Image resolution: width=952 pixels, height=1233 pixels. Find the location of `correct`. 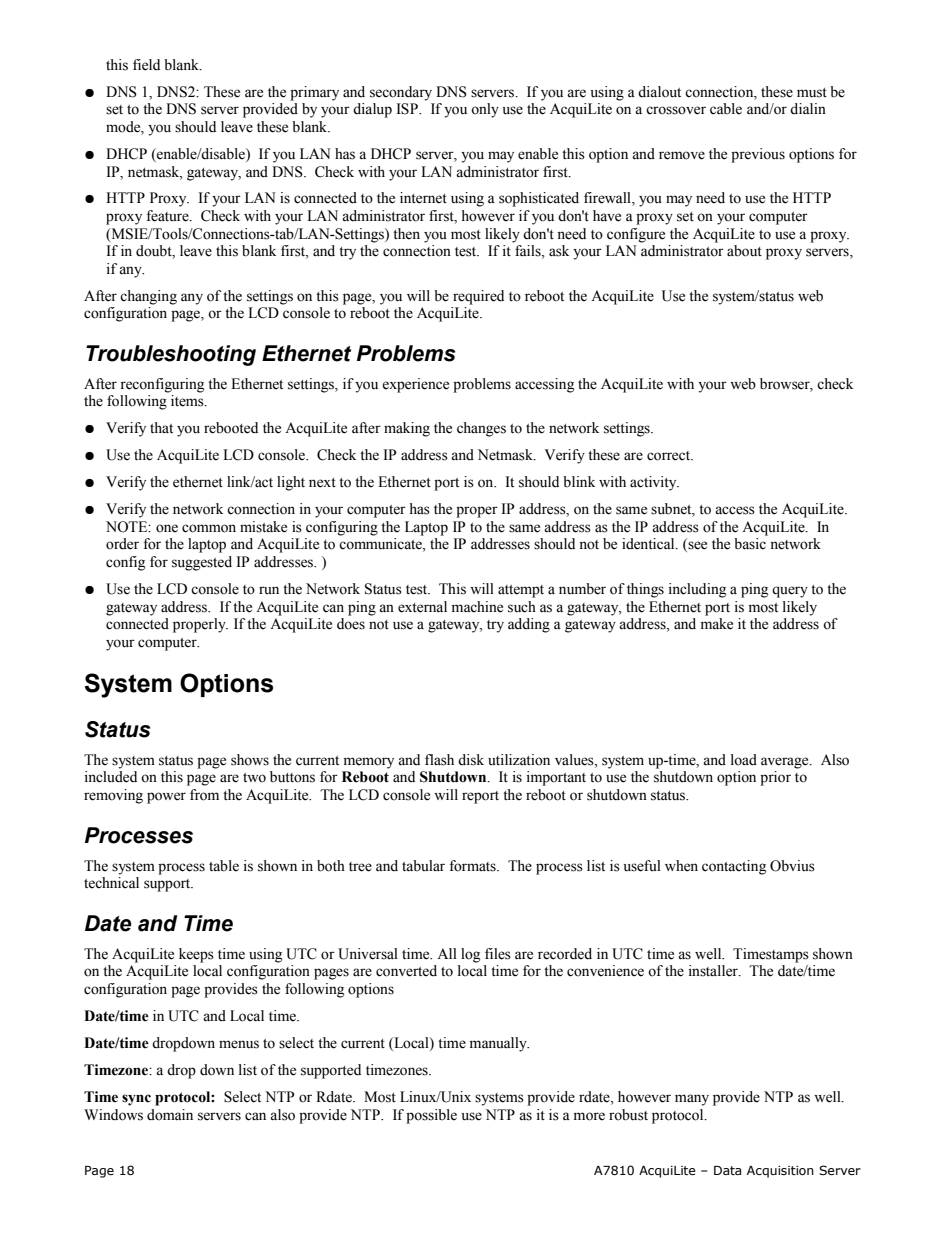

correct is located at coordinates (670, 456).
